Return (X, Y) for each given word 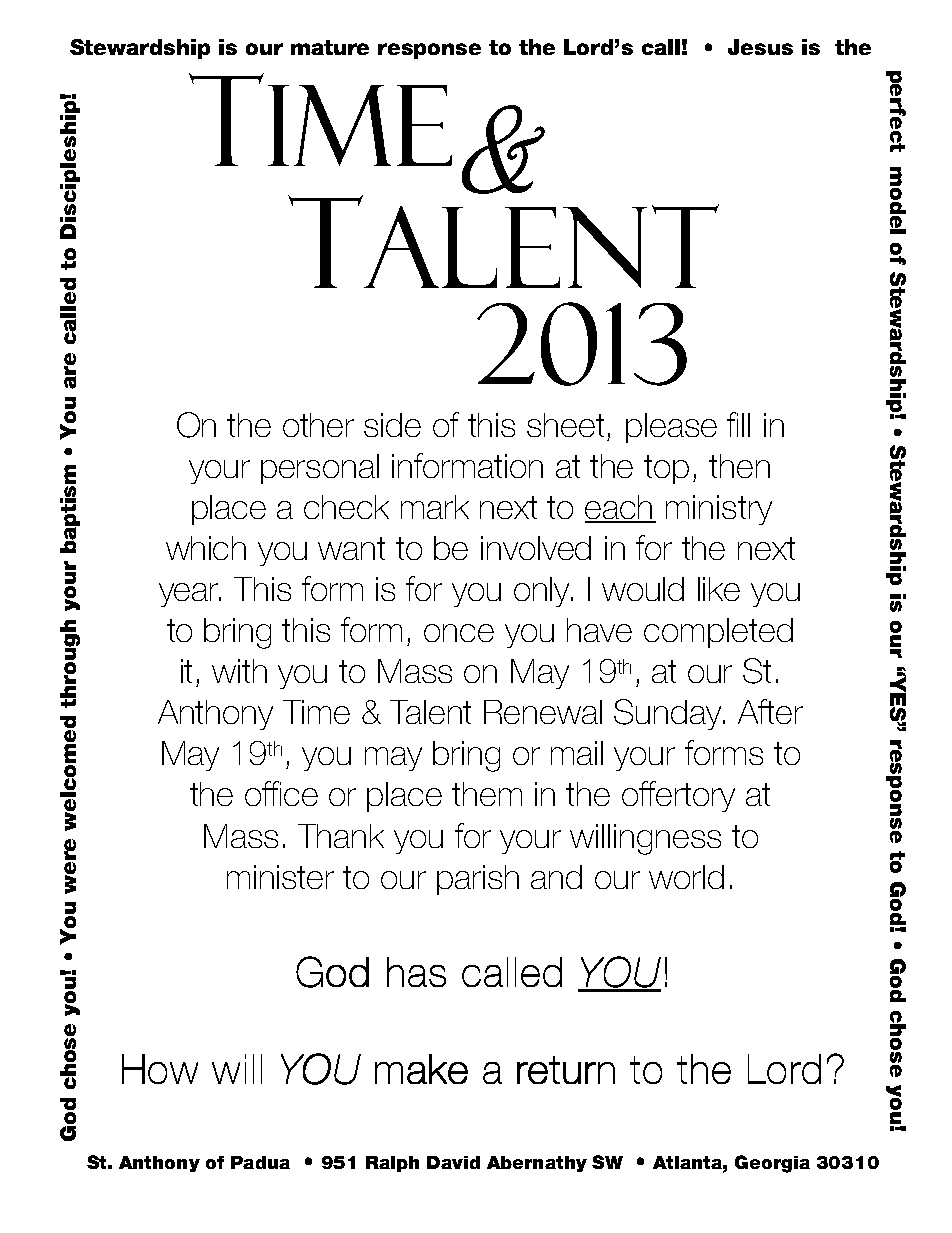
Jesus (760, 47)
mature (330, 47)
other (318, 425)
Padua (260, 1162)
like (719, 589)
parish (478, 880)
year (190, 595)
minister (280, 877)
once (459, 633)
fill (738, 424)
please (671, 428)
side (392, 425)
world (686, 877)
